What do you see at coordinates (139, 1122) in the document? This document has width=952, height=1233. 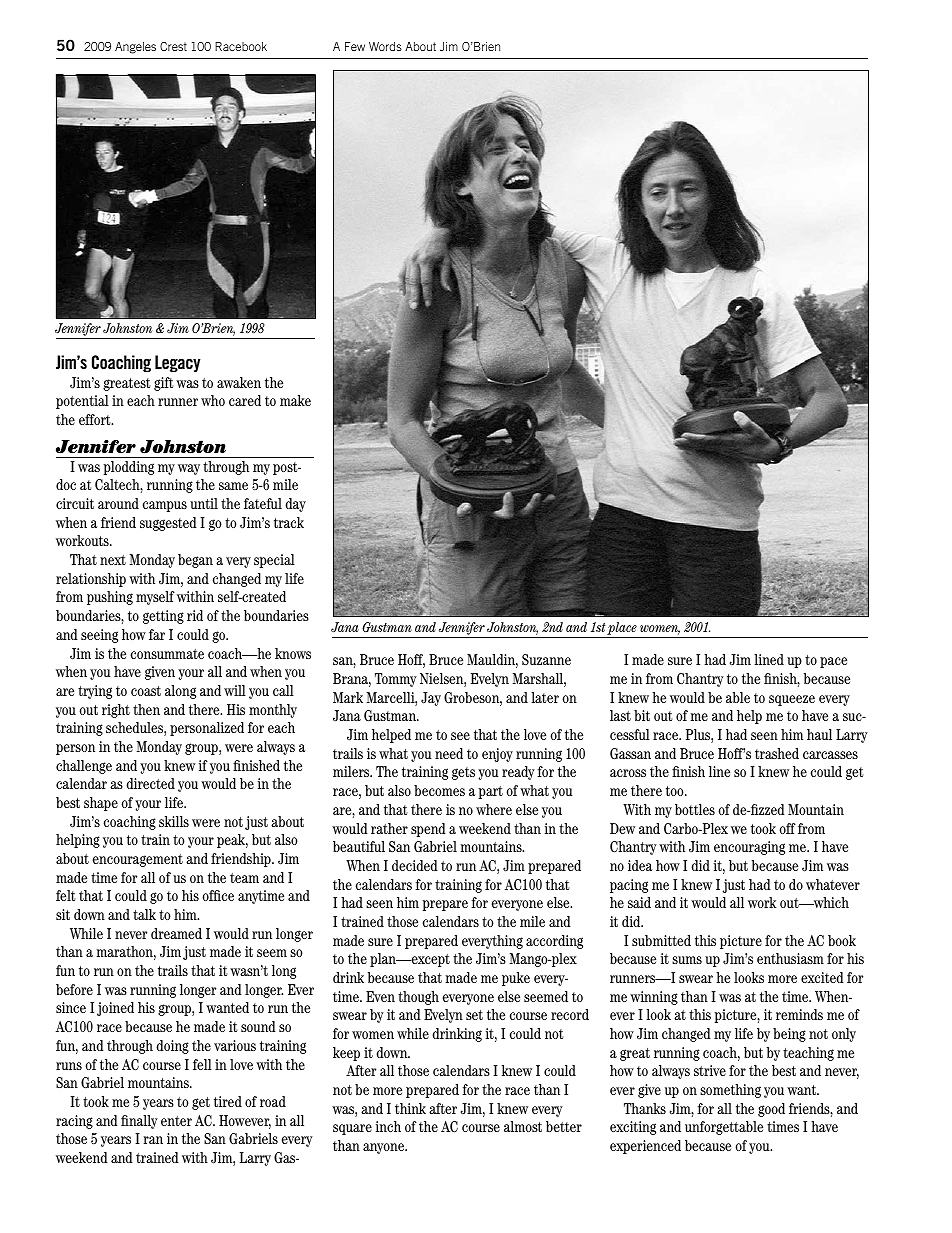 I see `finally` at bounding box center [139, 1122].
